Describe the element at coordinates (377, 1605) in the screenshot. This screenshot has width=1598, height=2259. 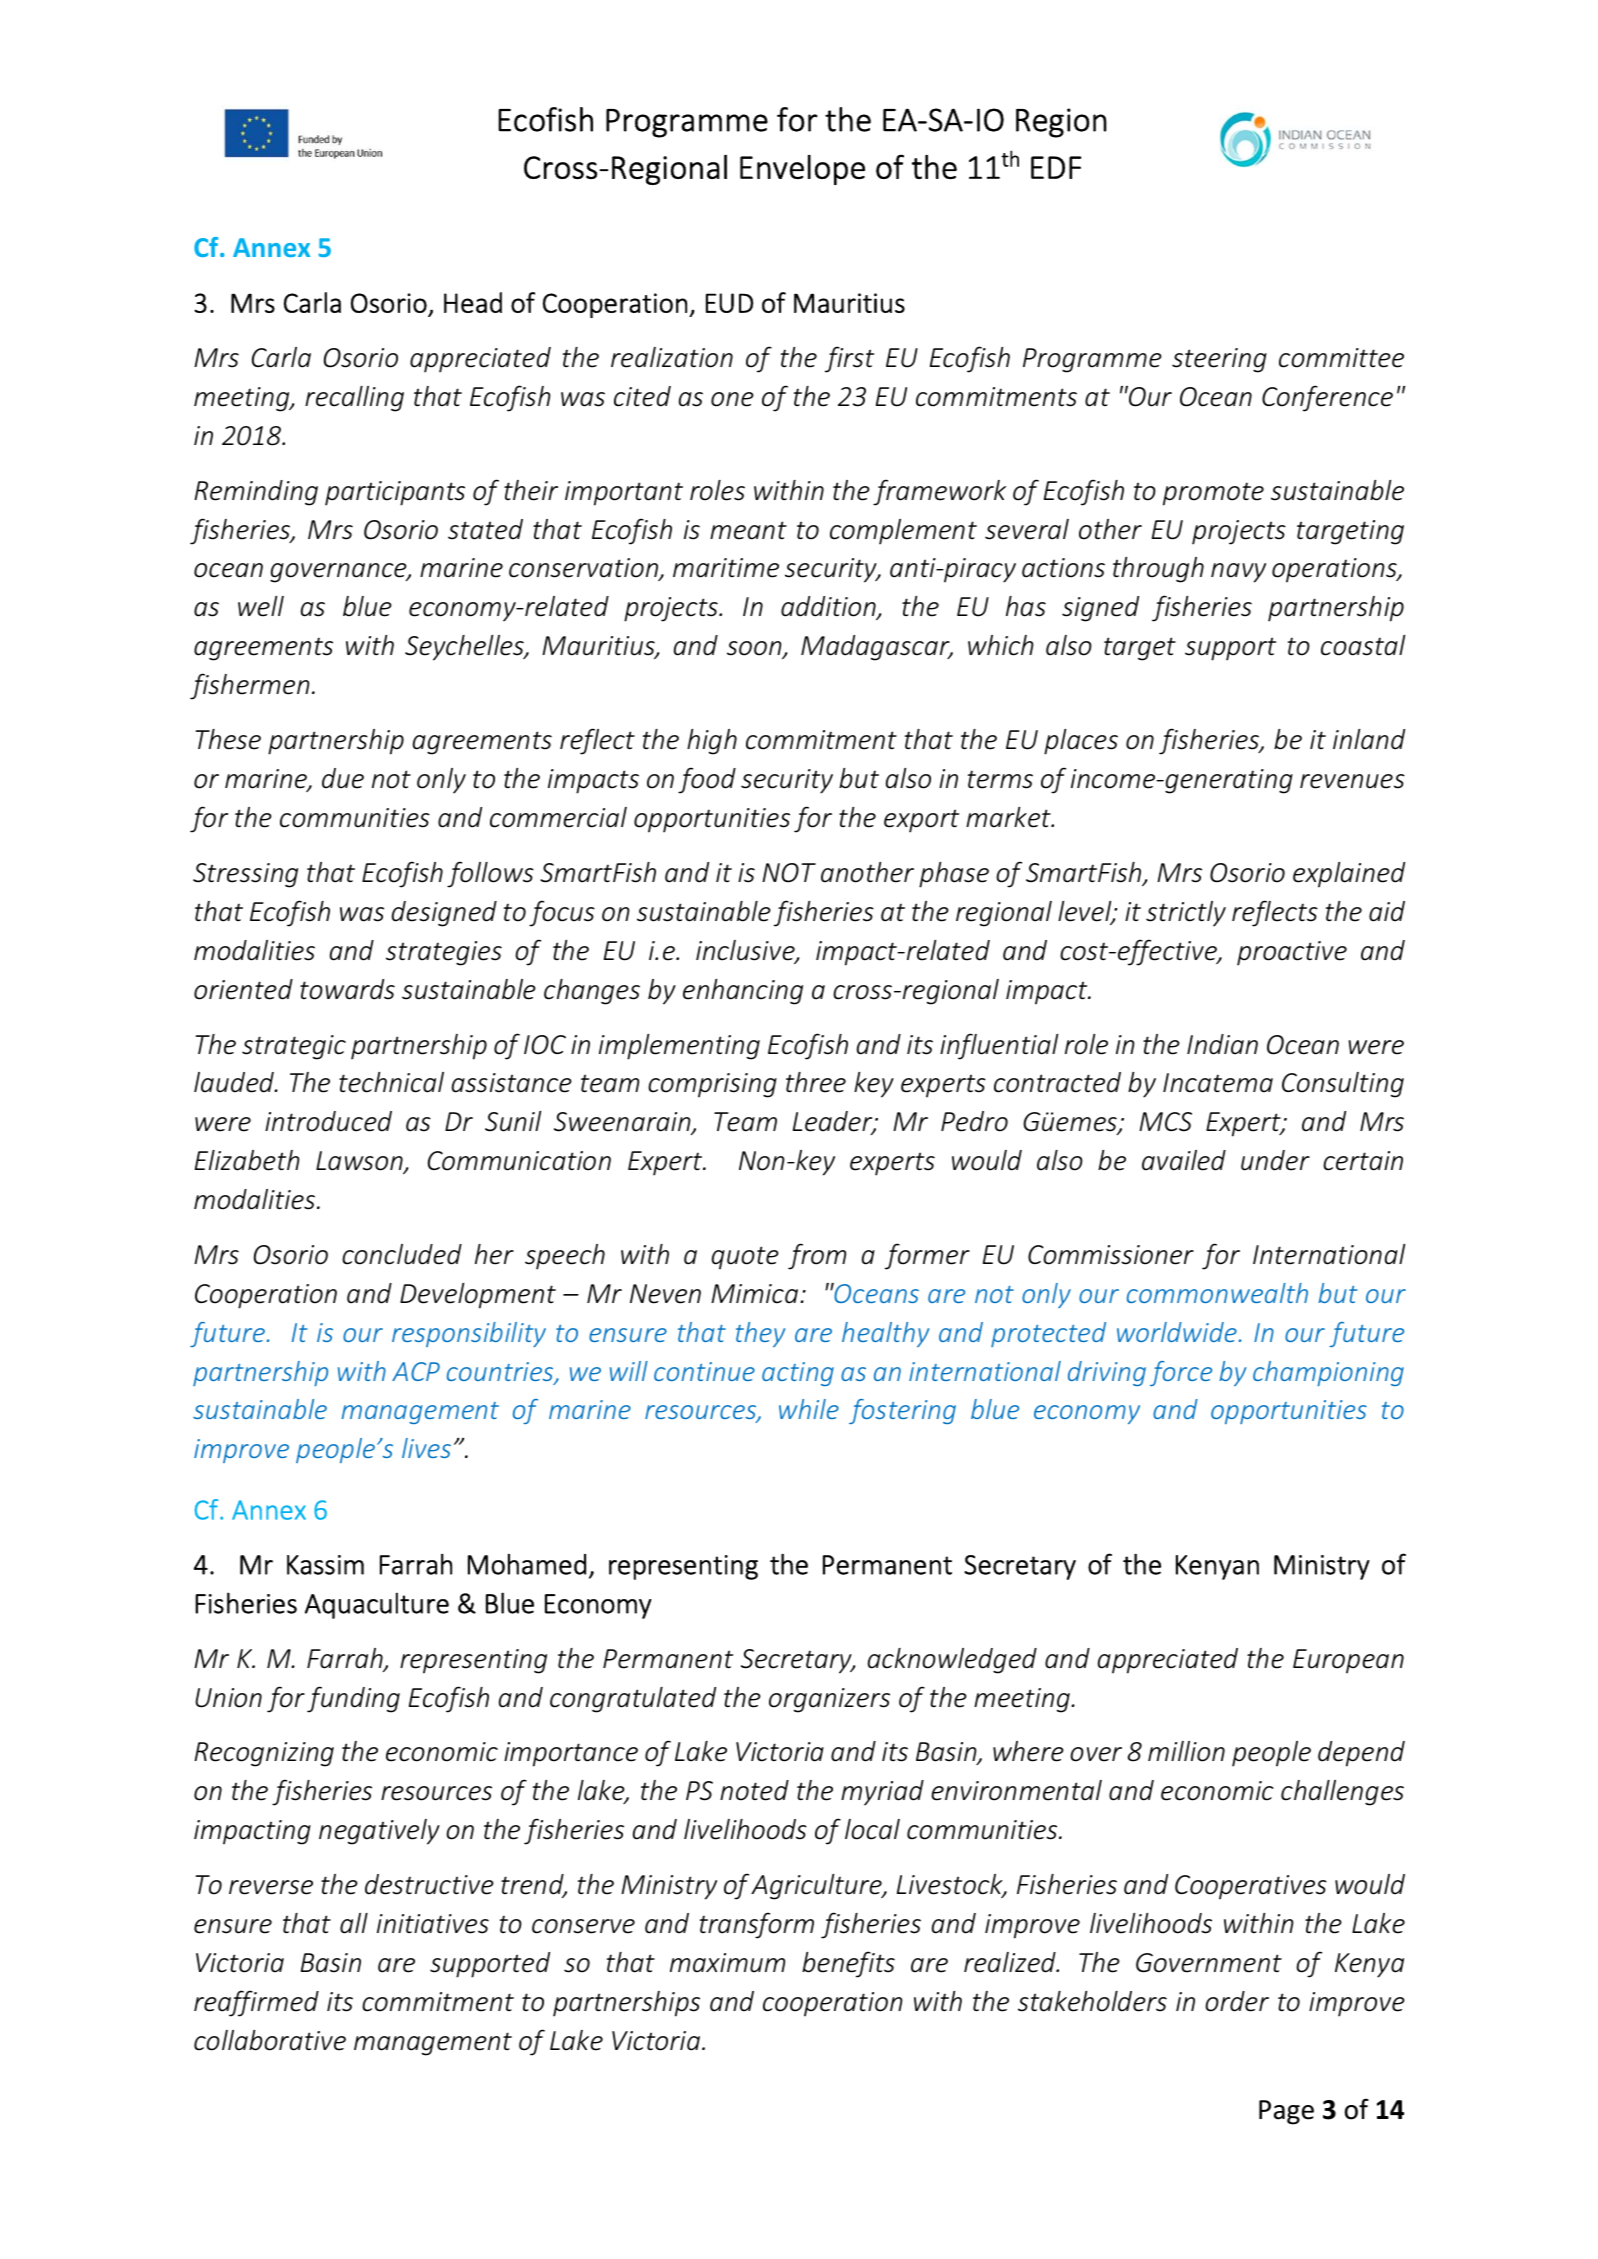
I see `Aquaculture` at that location.
